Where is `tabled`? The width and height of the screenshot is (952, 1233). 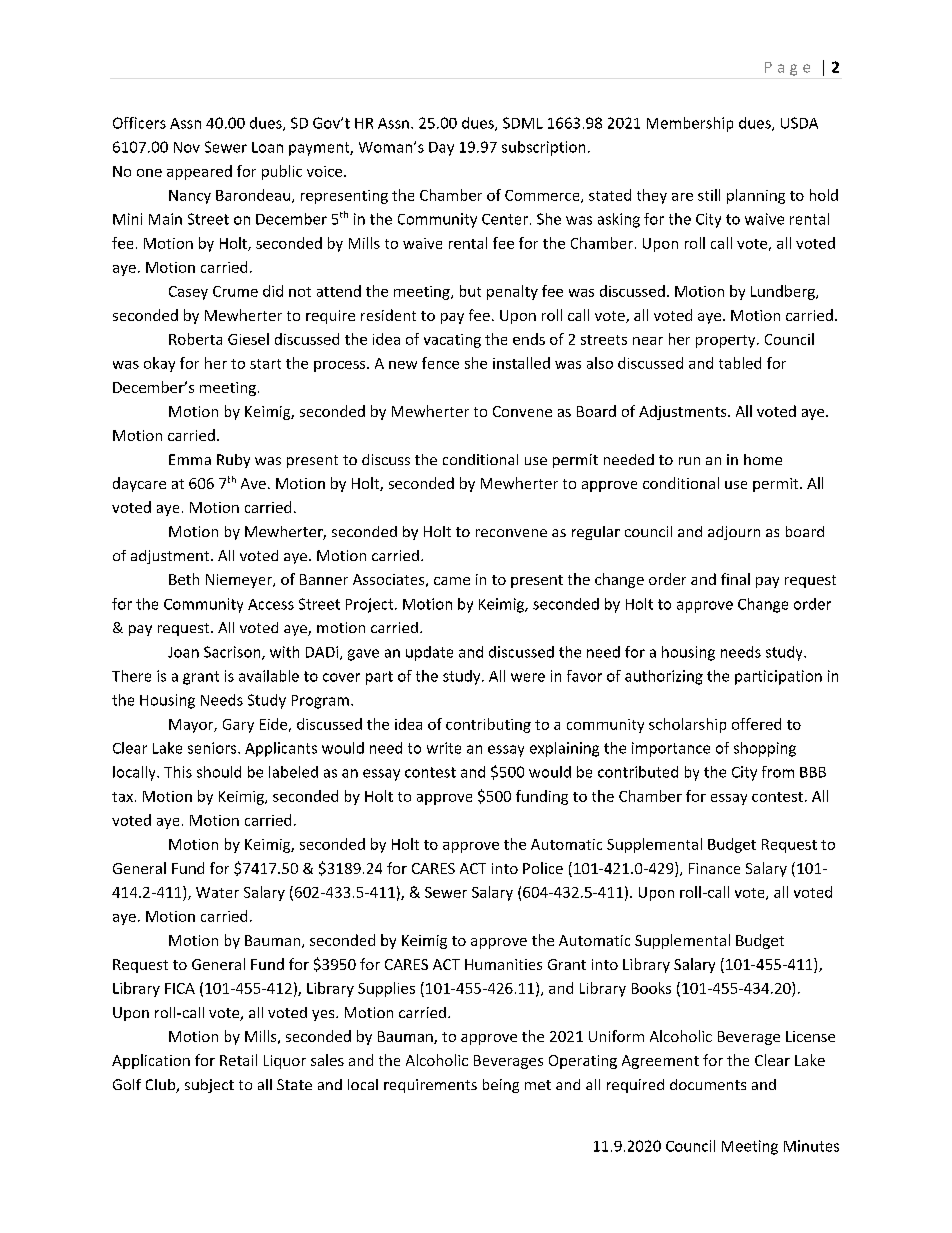
tabled is located at coordinates (740, 363).
